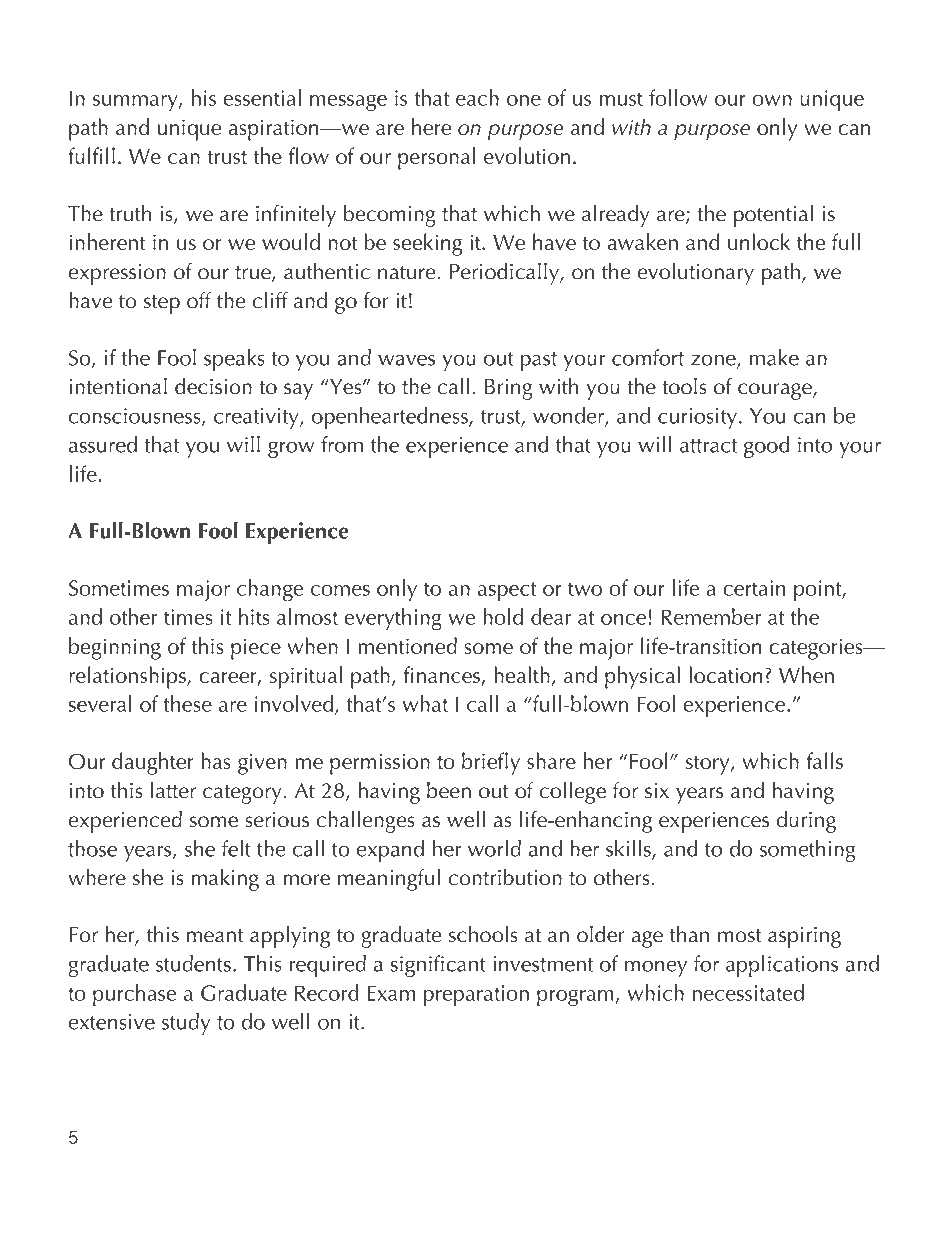 The width and height of the screenshot is (952, 1233). I want to click on study, so click(186, 1024).
